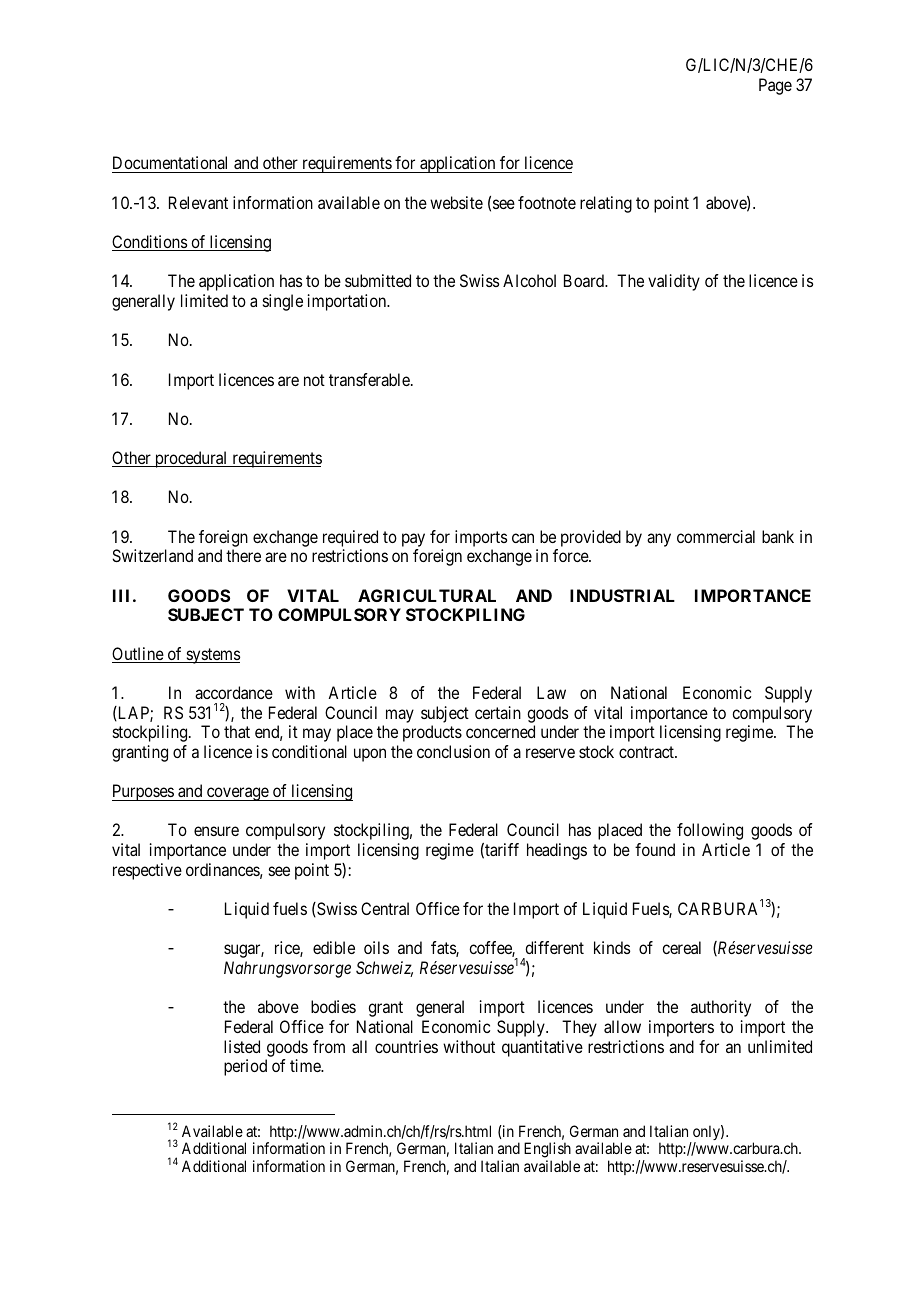 The height and width of the screenshot is (1308, 924). What do you see at coordinates (547, 1151) in the screenshot?
I see `English` at bounding box center [547, 1151].
